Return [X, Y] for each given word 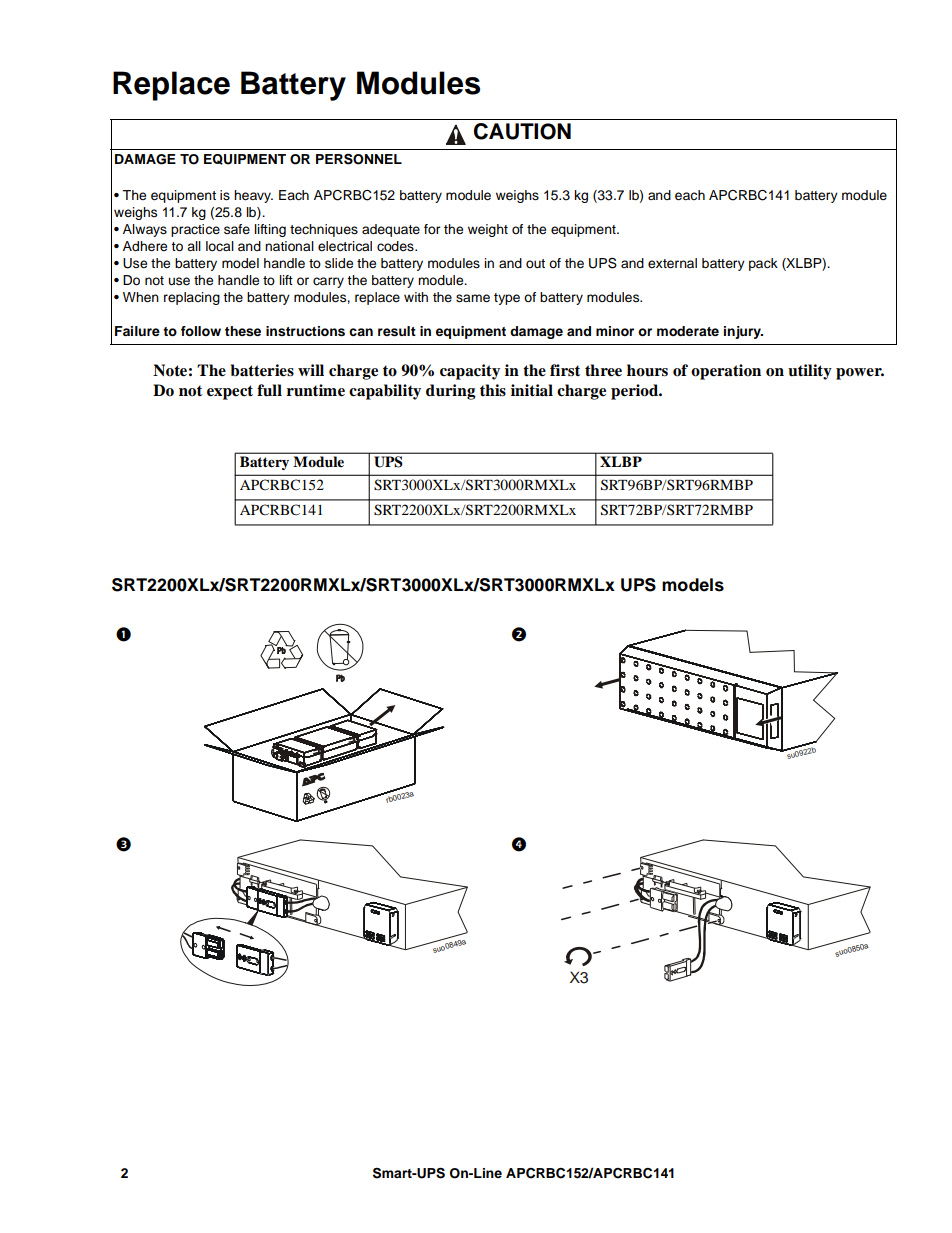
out [535, 263]
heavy [253, 196]
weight [488, 230]
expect [230, 392]
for [432, 229]
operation [726, 372]
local [220, 246]
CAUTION [522, 131]
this [493, 390]
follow [201, 331]
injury [743, 332]
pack [763, 264]
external [672, 263]
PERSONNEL [359, 159]
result [397, 331]
